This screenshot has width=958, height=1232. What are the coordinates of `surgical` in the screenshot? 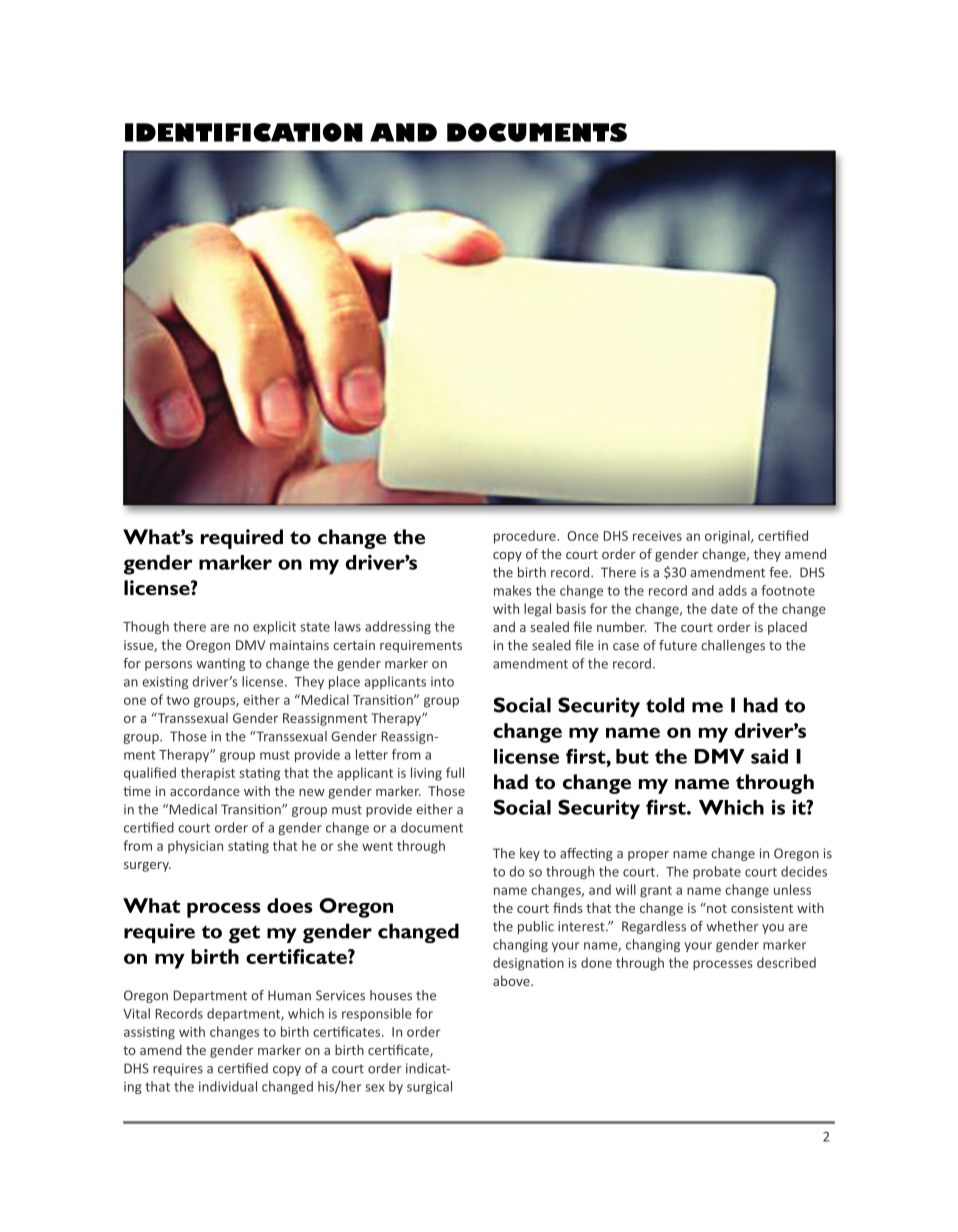 It's located at (429, 1087).
